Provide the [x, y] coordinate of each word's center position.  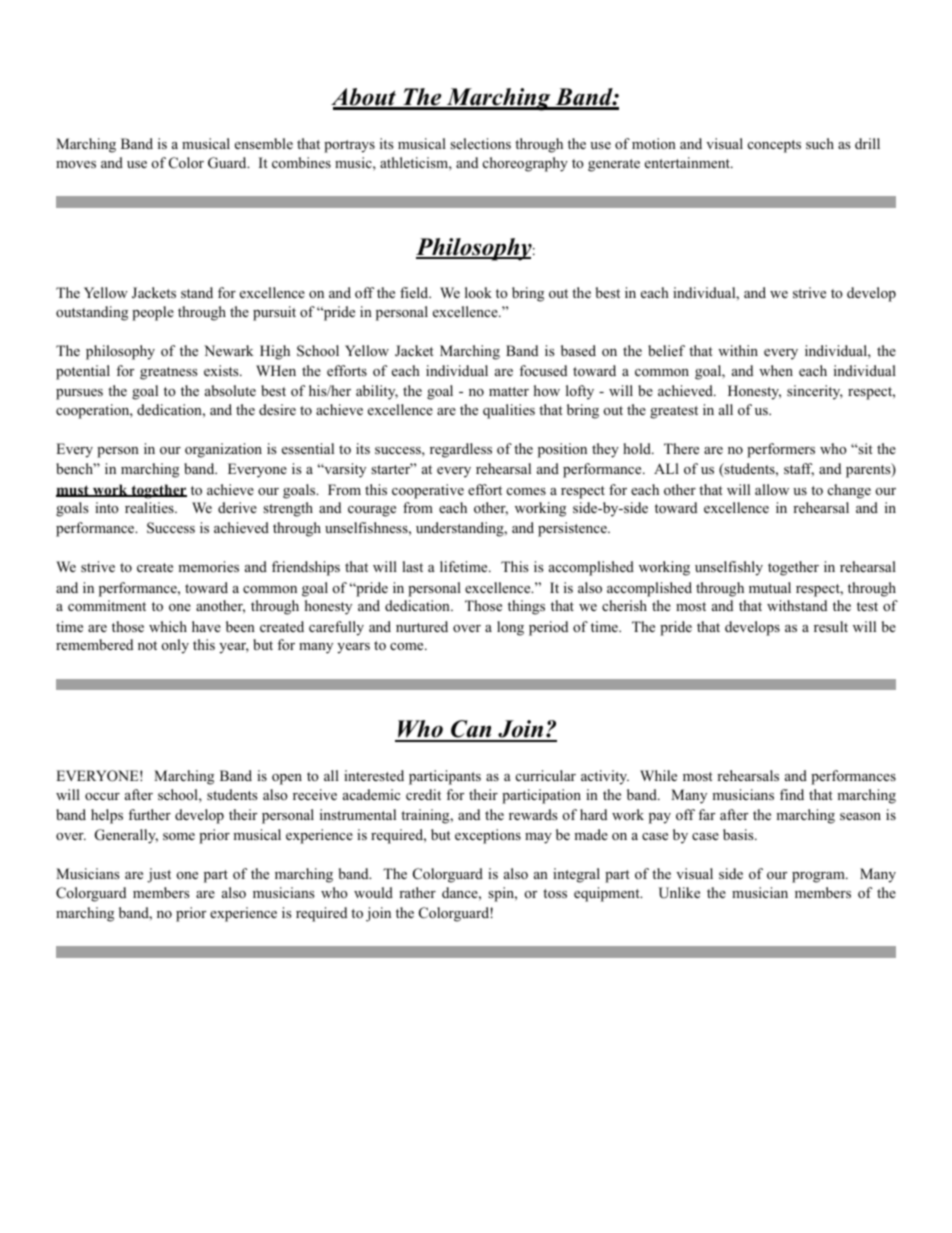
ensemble [264, 143]
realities [150, 507]
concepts [774, 146]
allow [772, 489]
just [159, 875]
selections [480, 144]
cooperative [428, 491]
